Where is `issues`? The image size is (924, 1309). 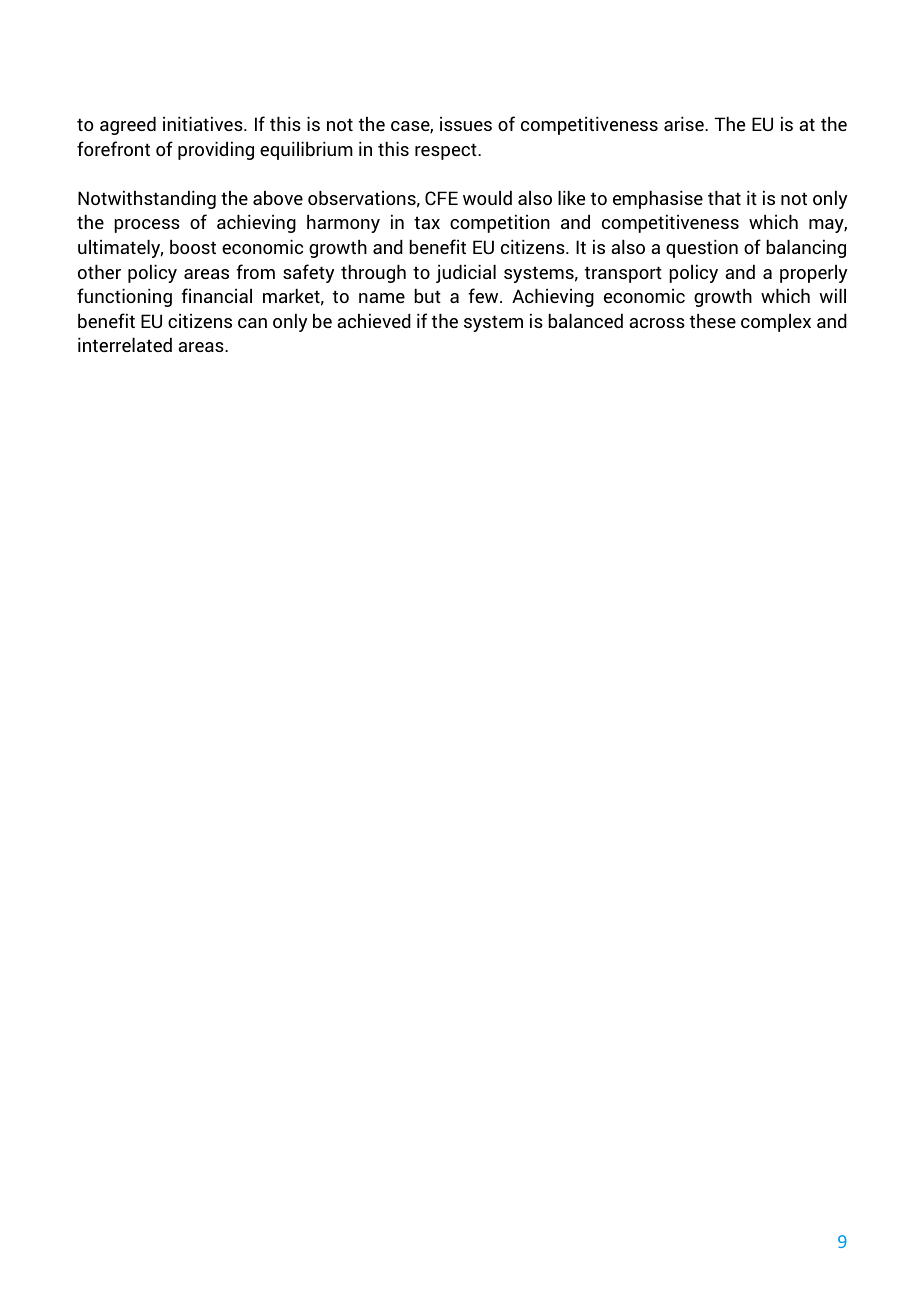 issues is located at coordinates (466, 123).
